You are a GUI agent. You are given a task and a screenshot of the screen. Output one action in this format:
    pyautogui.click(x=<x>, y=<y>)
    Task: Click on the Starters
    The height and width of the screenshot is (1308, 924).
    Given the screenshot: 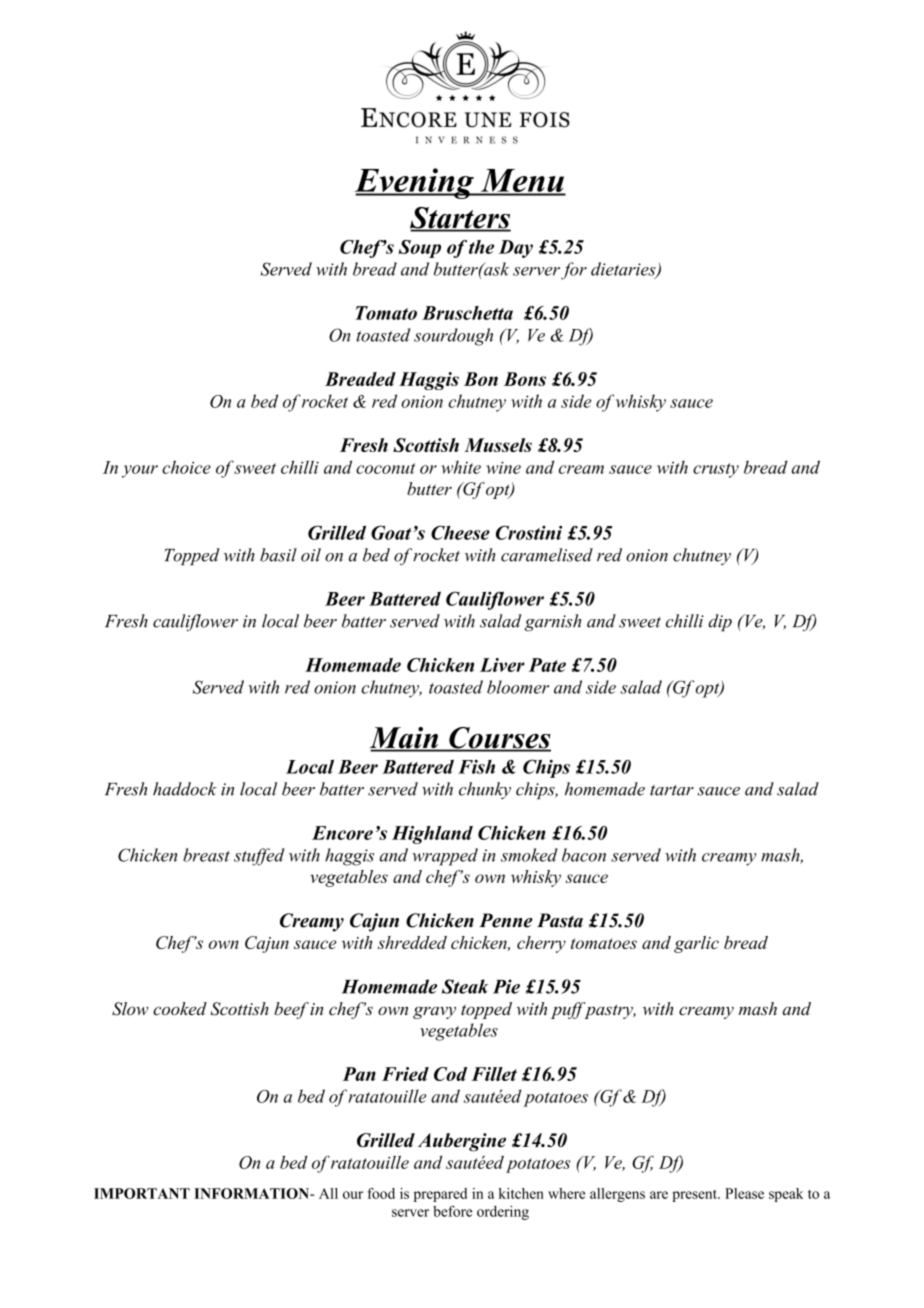 What is the action you would take?
    pyautogui.click(x=460, y=219)
